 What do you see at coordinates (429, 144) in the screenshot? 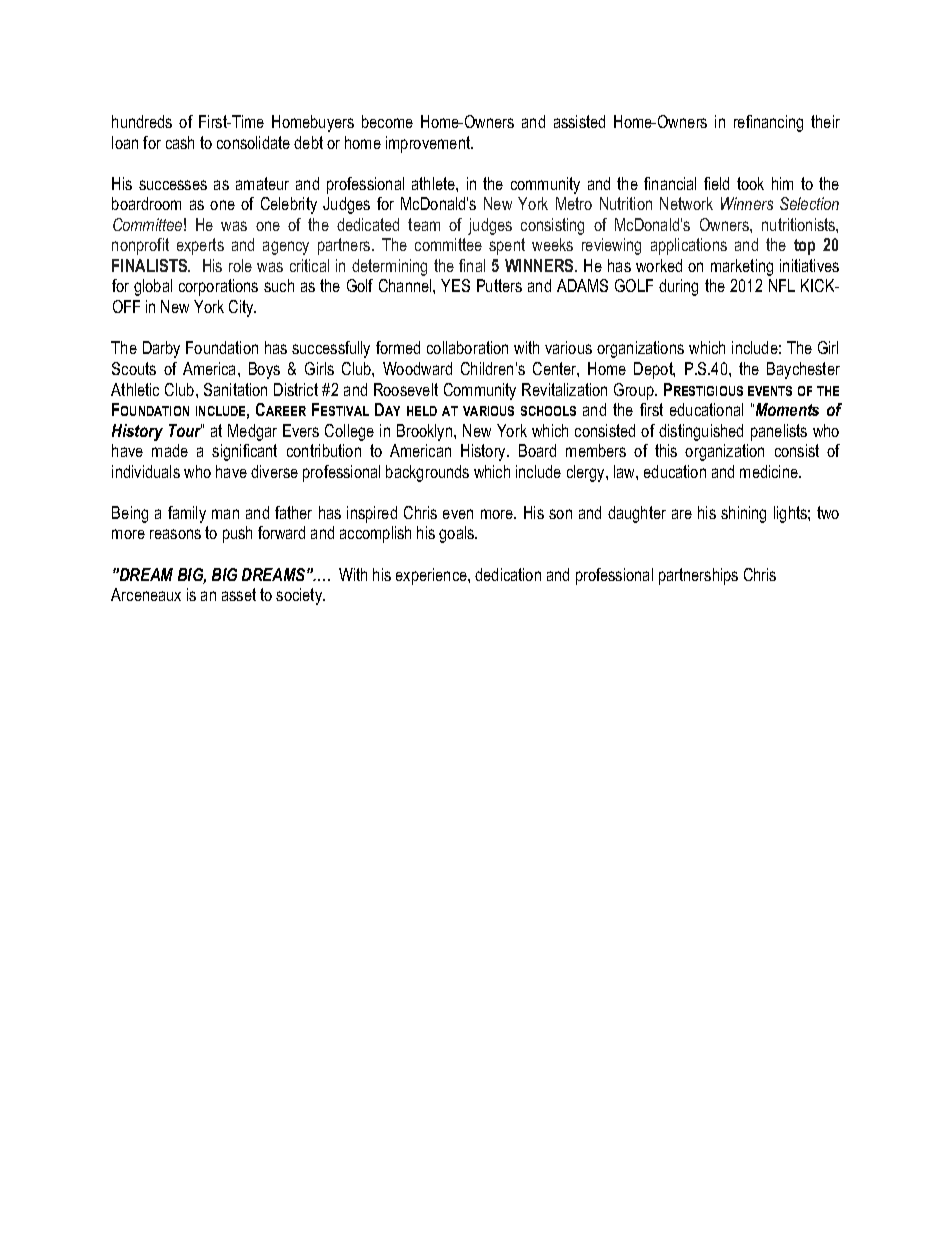
I see `improvement` at bounding box center [429, 144].
